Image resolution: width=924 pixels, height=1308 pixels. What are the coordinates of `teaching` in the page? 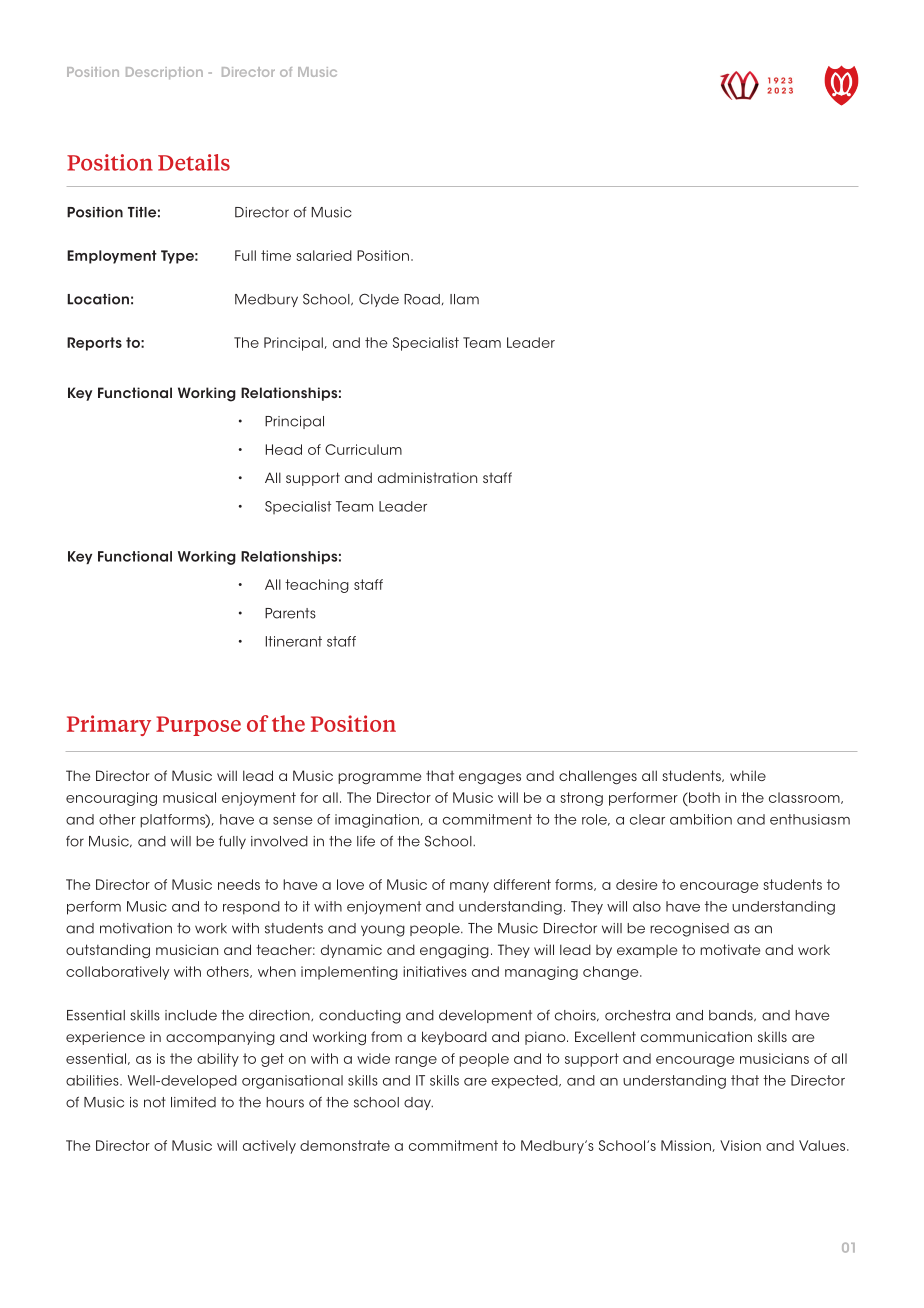 It's located at (317, 586).
